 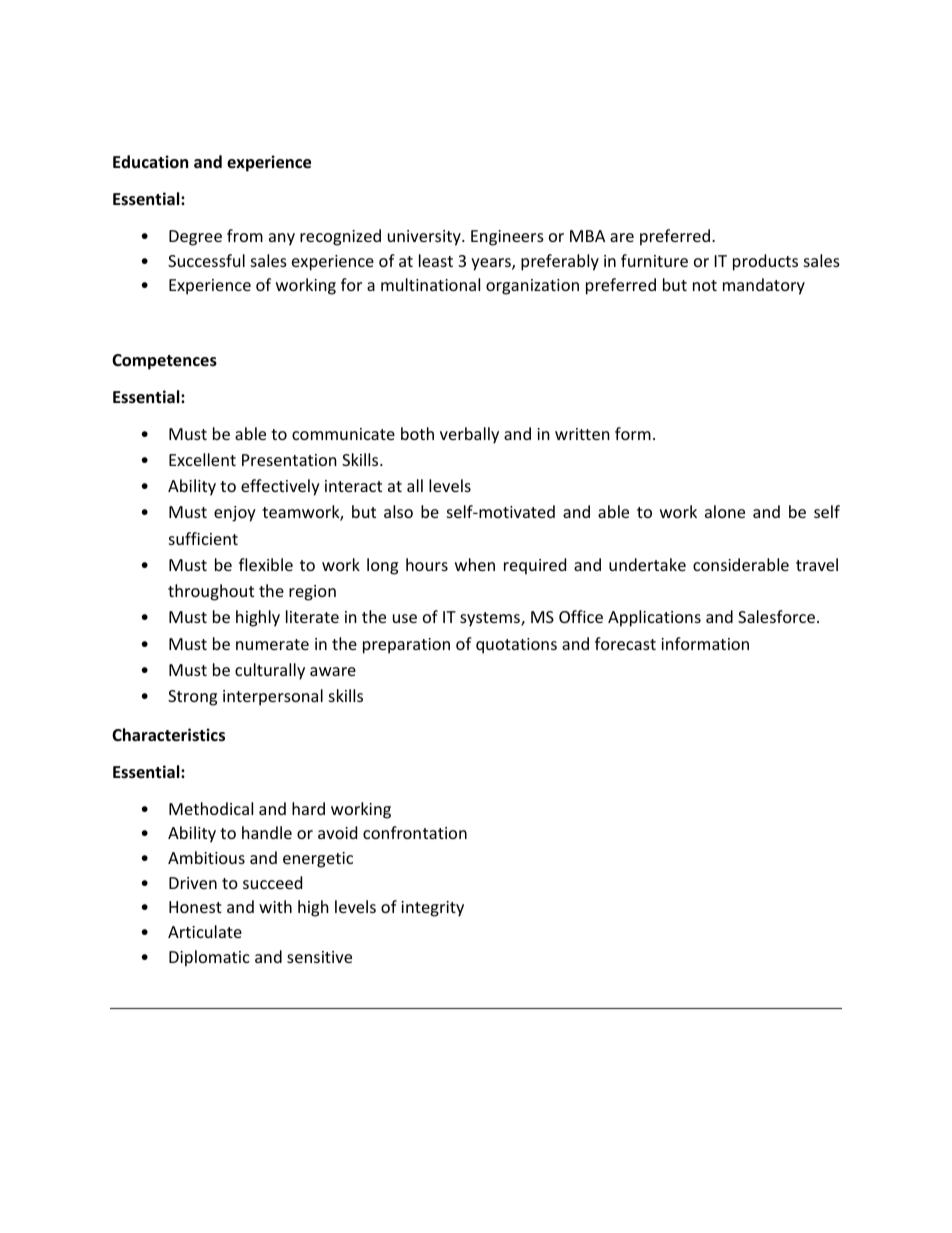 I want to click on Engineers, so click(x=507, y=238).
